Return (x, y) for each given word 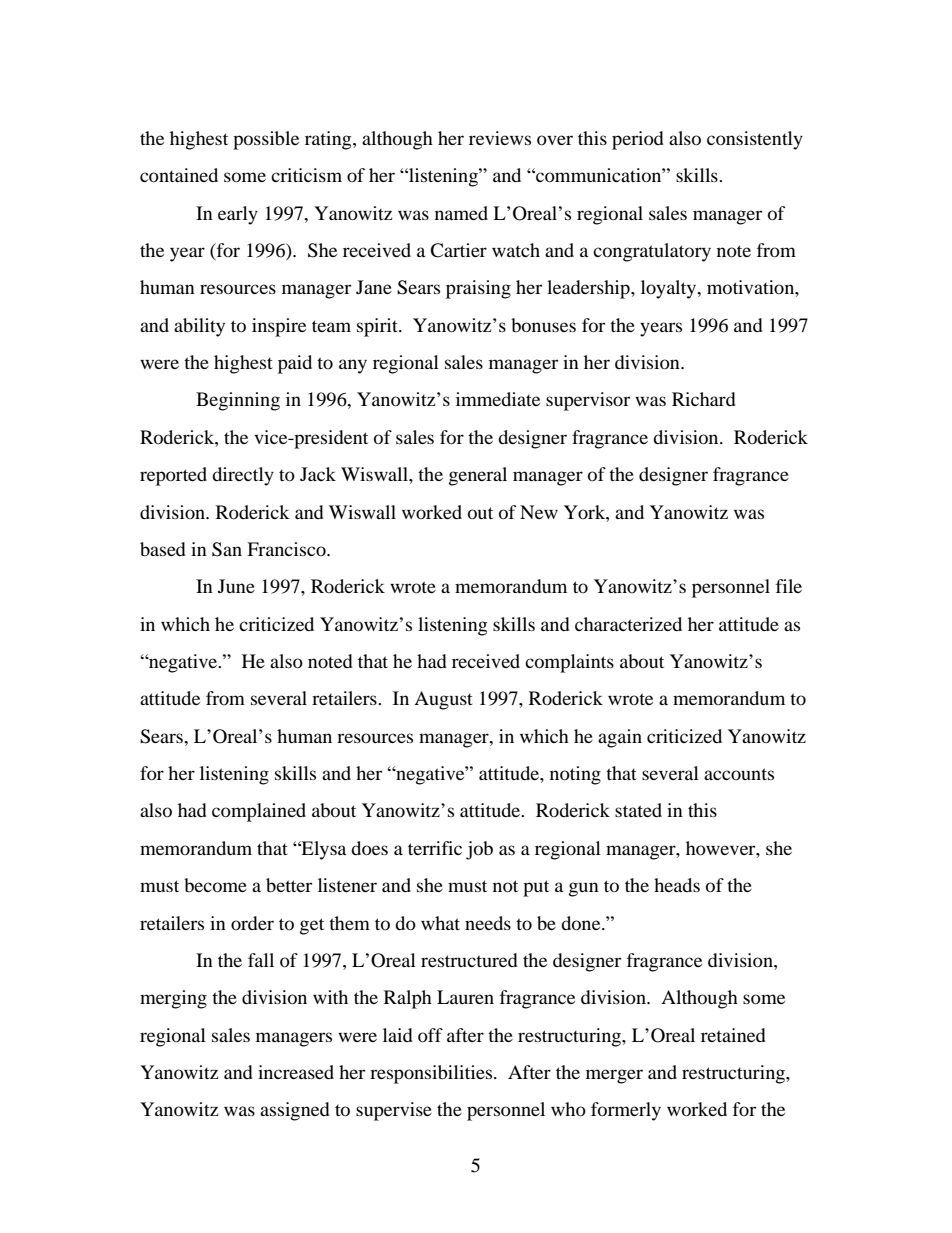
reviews (500, 138)
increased (296, 1072)
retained (733, 1035)
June (236, 586)
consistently (755, 140)
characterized (628, 624)
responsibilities (432, 1074)
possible (266, 140)
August (443, 700)
